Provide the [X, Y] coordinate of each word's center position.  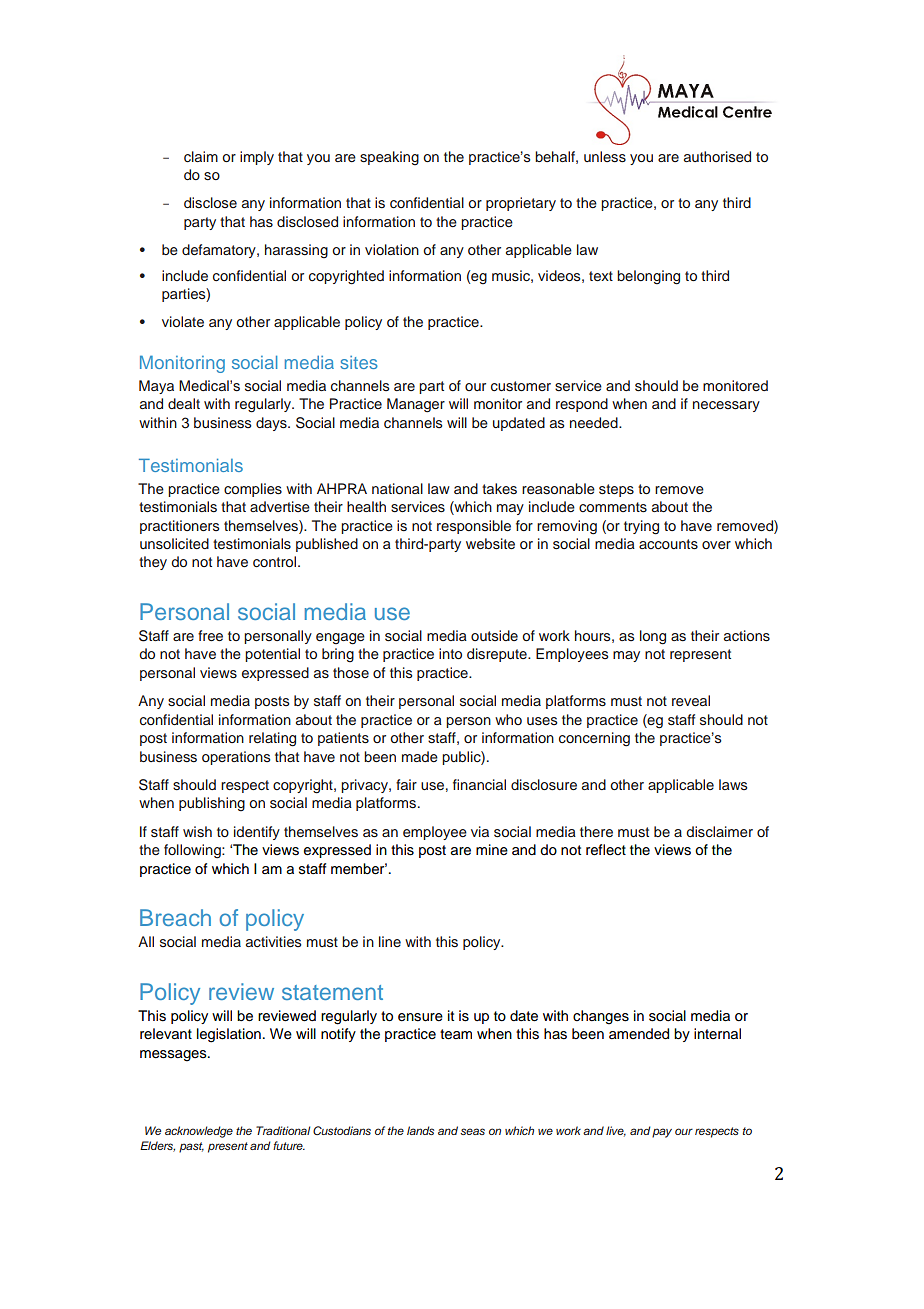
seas [472, 1131]
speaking [389, 158]
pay [662, 1133]
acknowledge [199, 1132]
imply [257, 158]
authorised [717, 156]
